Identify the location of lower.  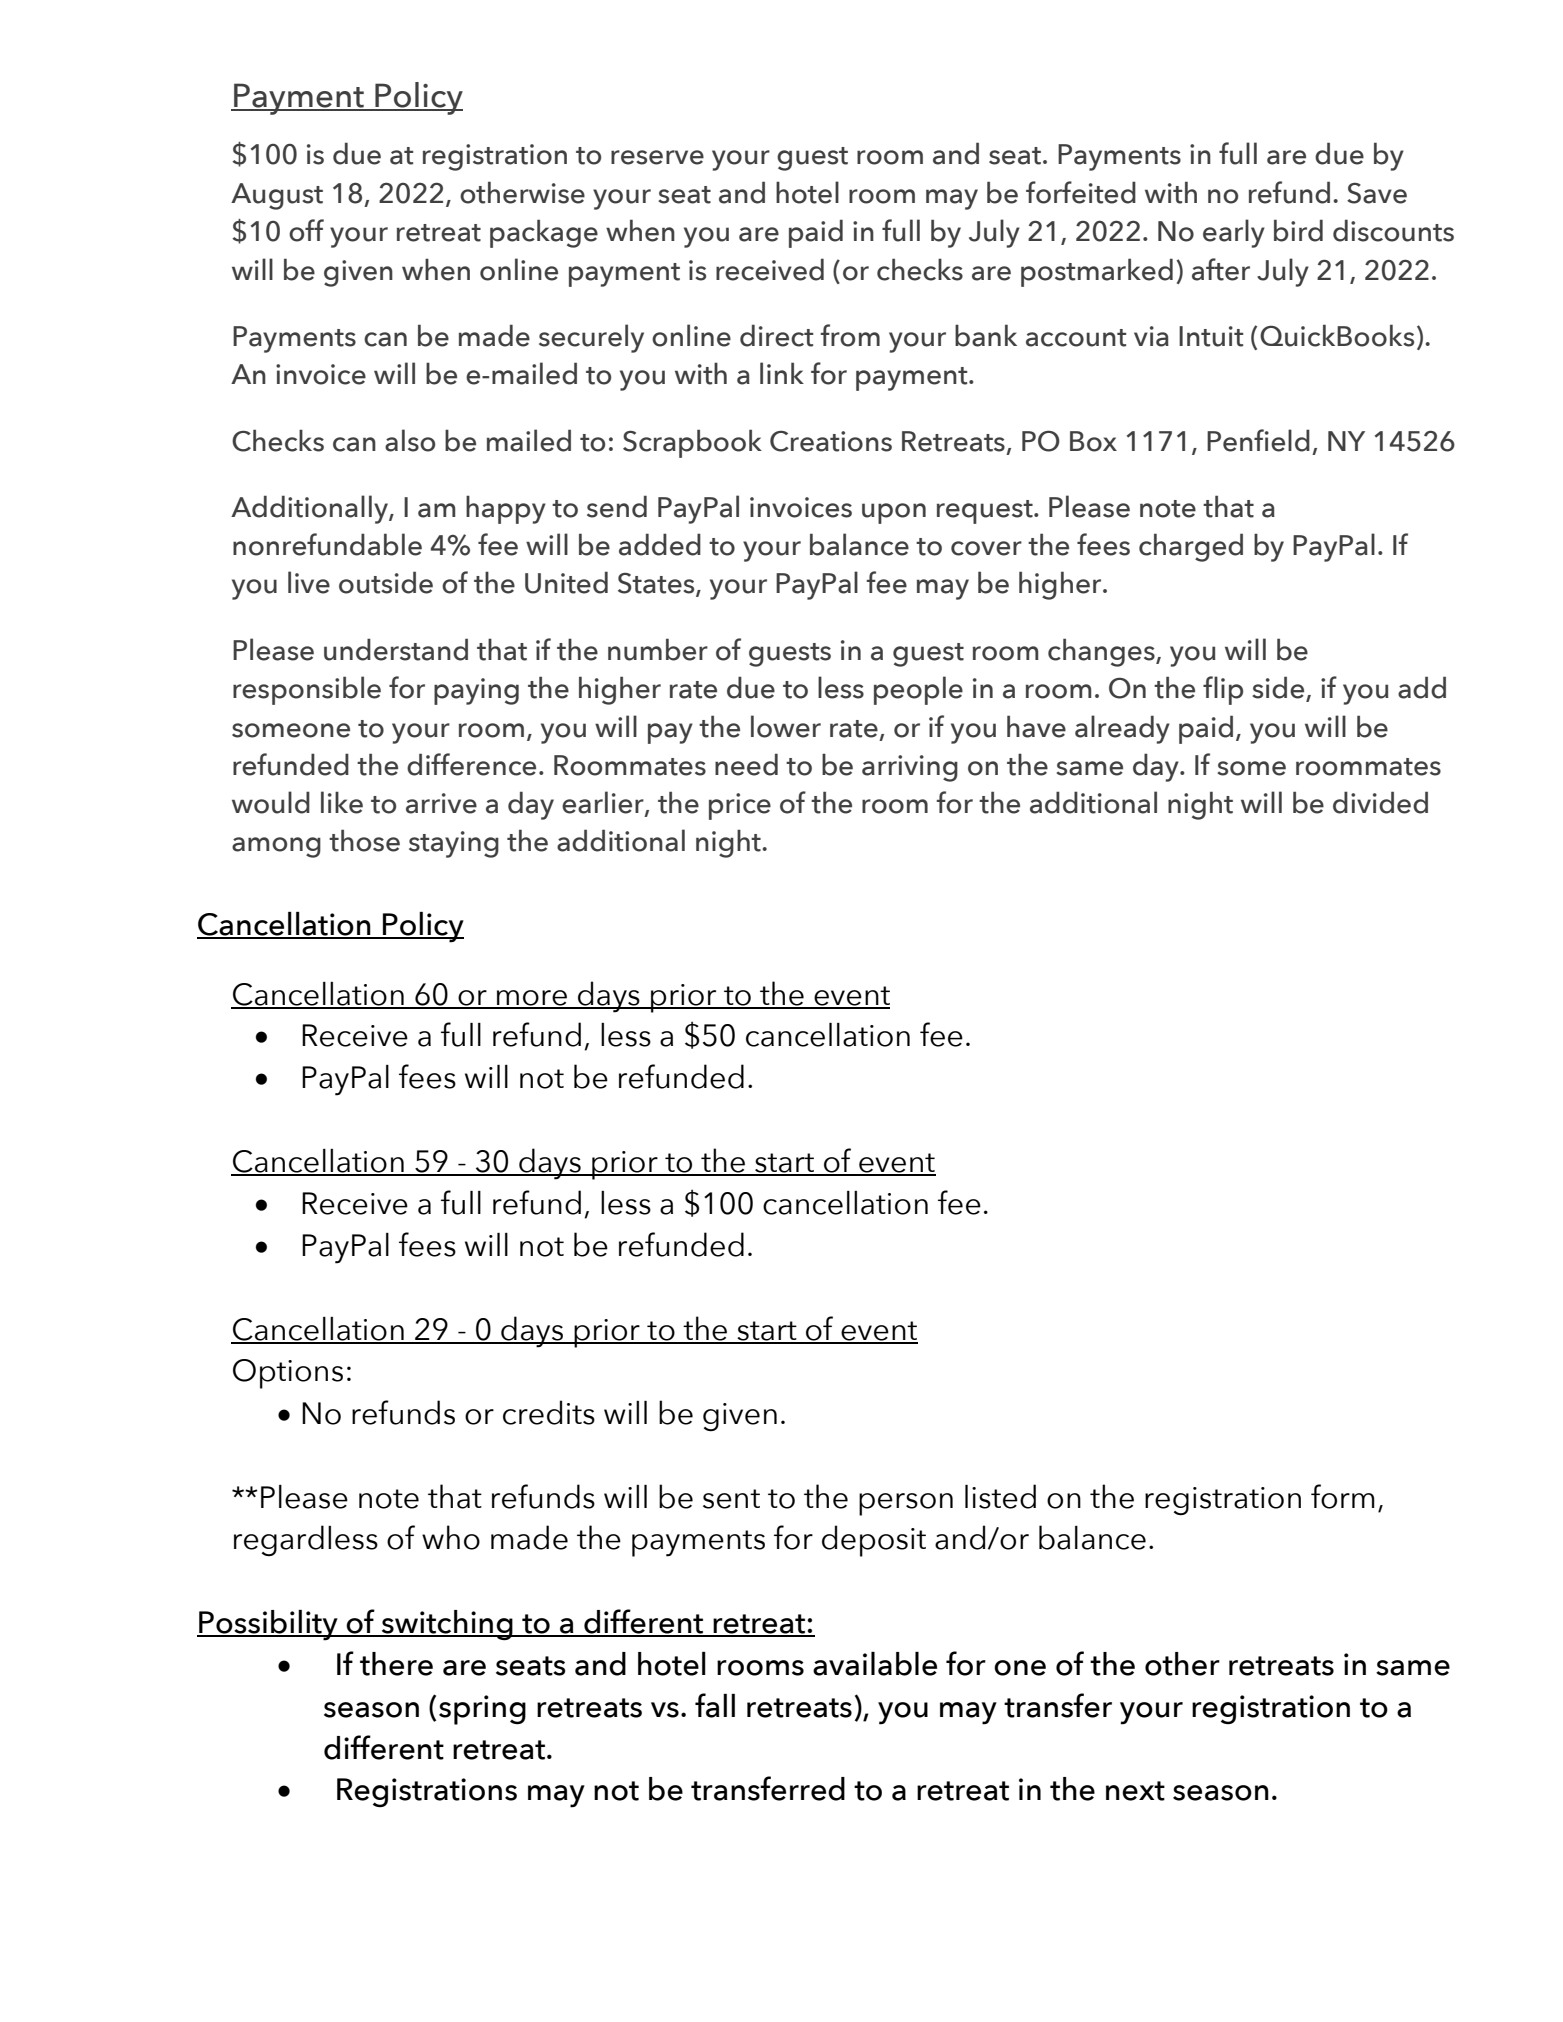
(786, 726).
